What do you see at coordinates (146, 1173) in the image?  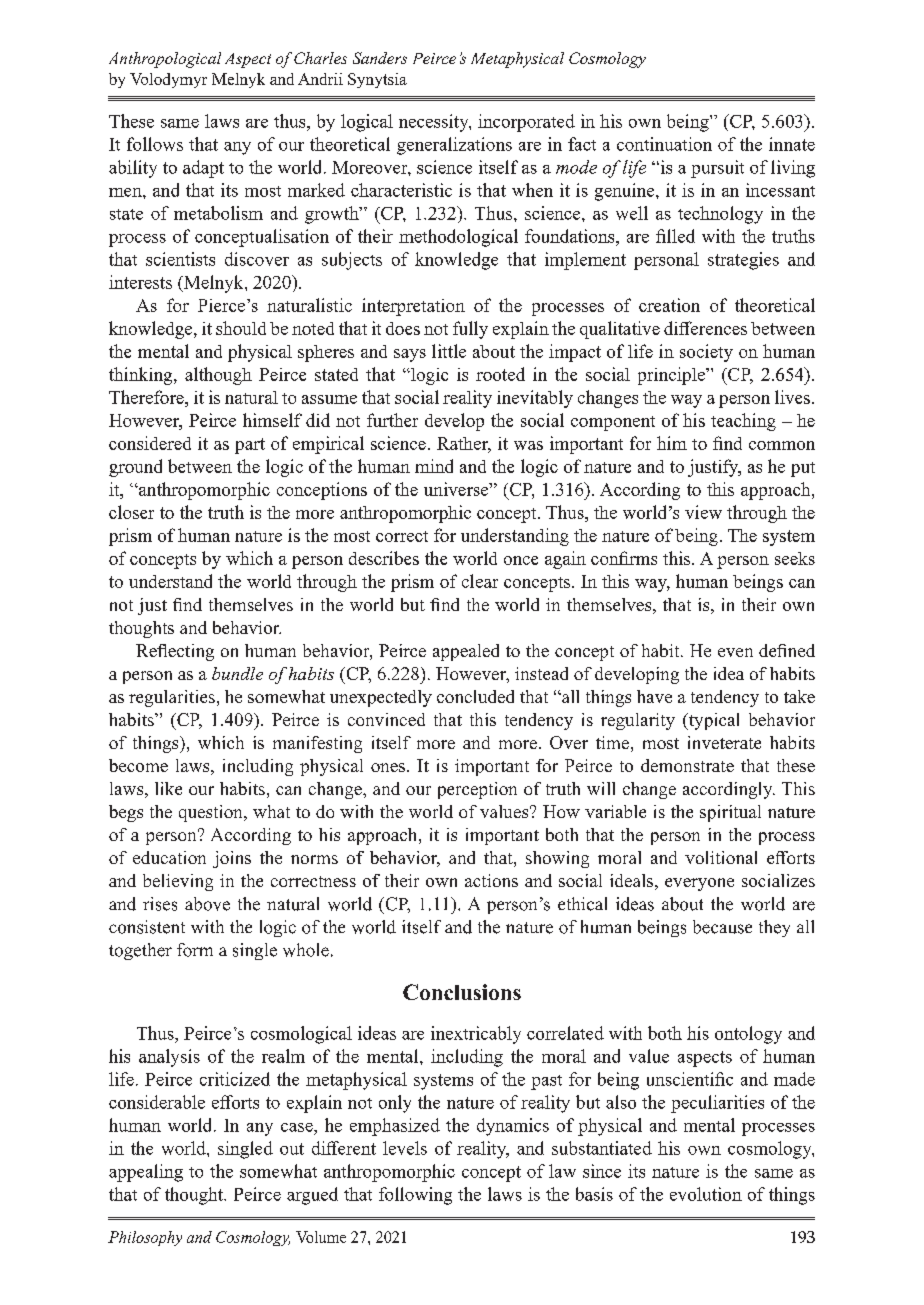 I see `appealing` at bounding box center [146, 1173].
